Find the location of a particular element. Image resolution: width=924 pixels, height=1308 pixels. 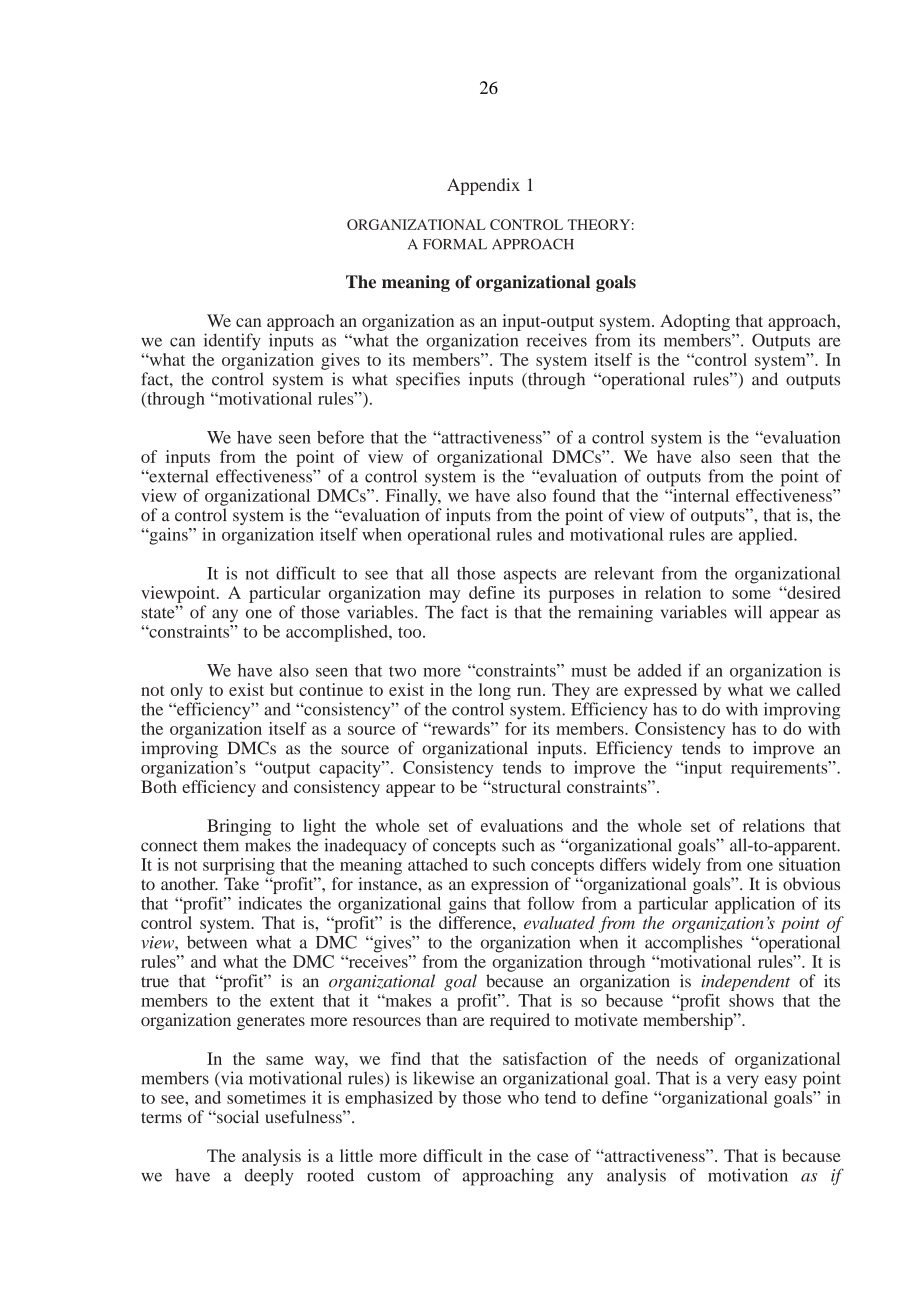

case is located at coordinates (553, 1157).
